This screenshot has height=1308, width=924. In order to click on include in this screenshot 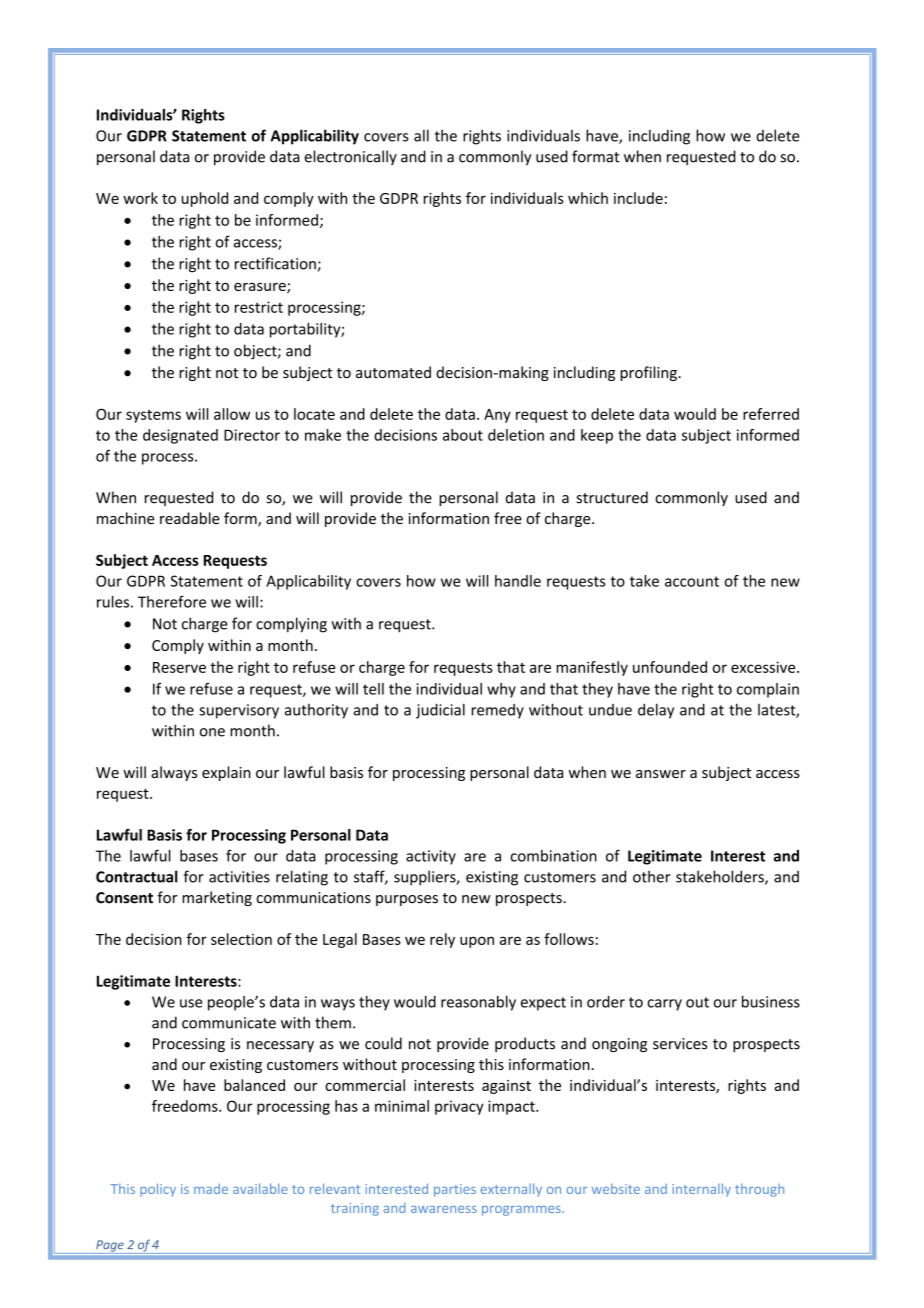, I will do `click(638, 198)`.
